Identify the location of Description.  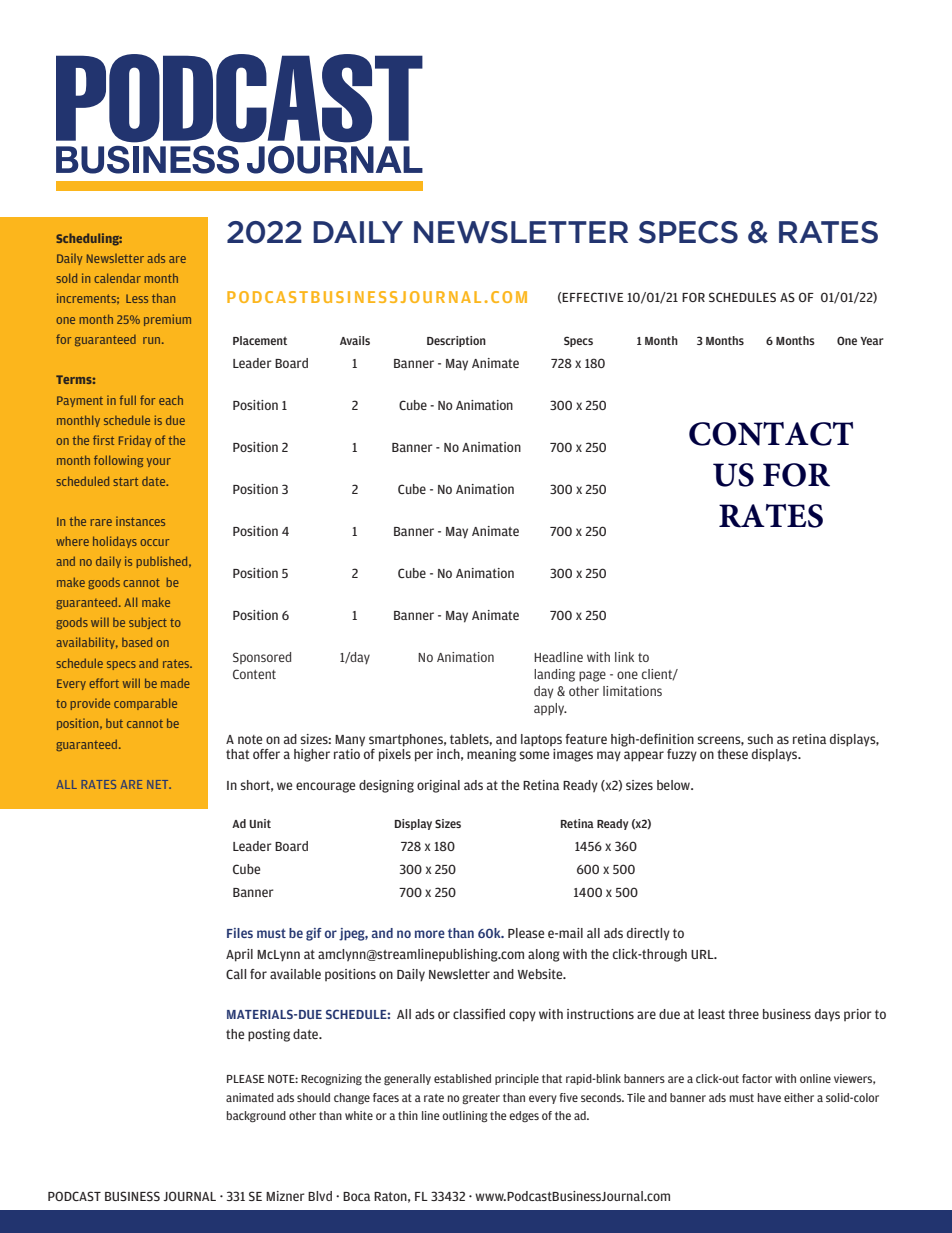
(456, 341).
